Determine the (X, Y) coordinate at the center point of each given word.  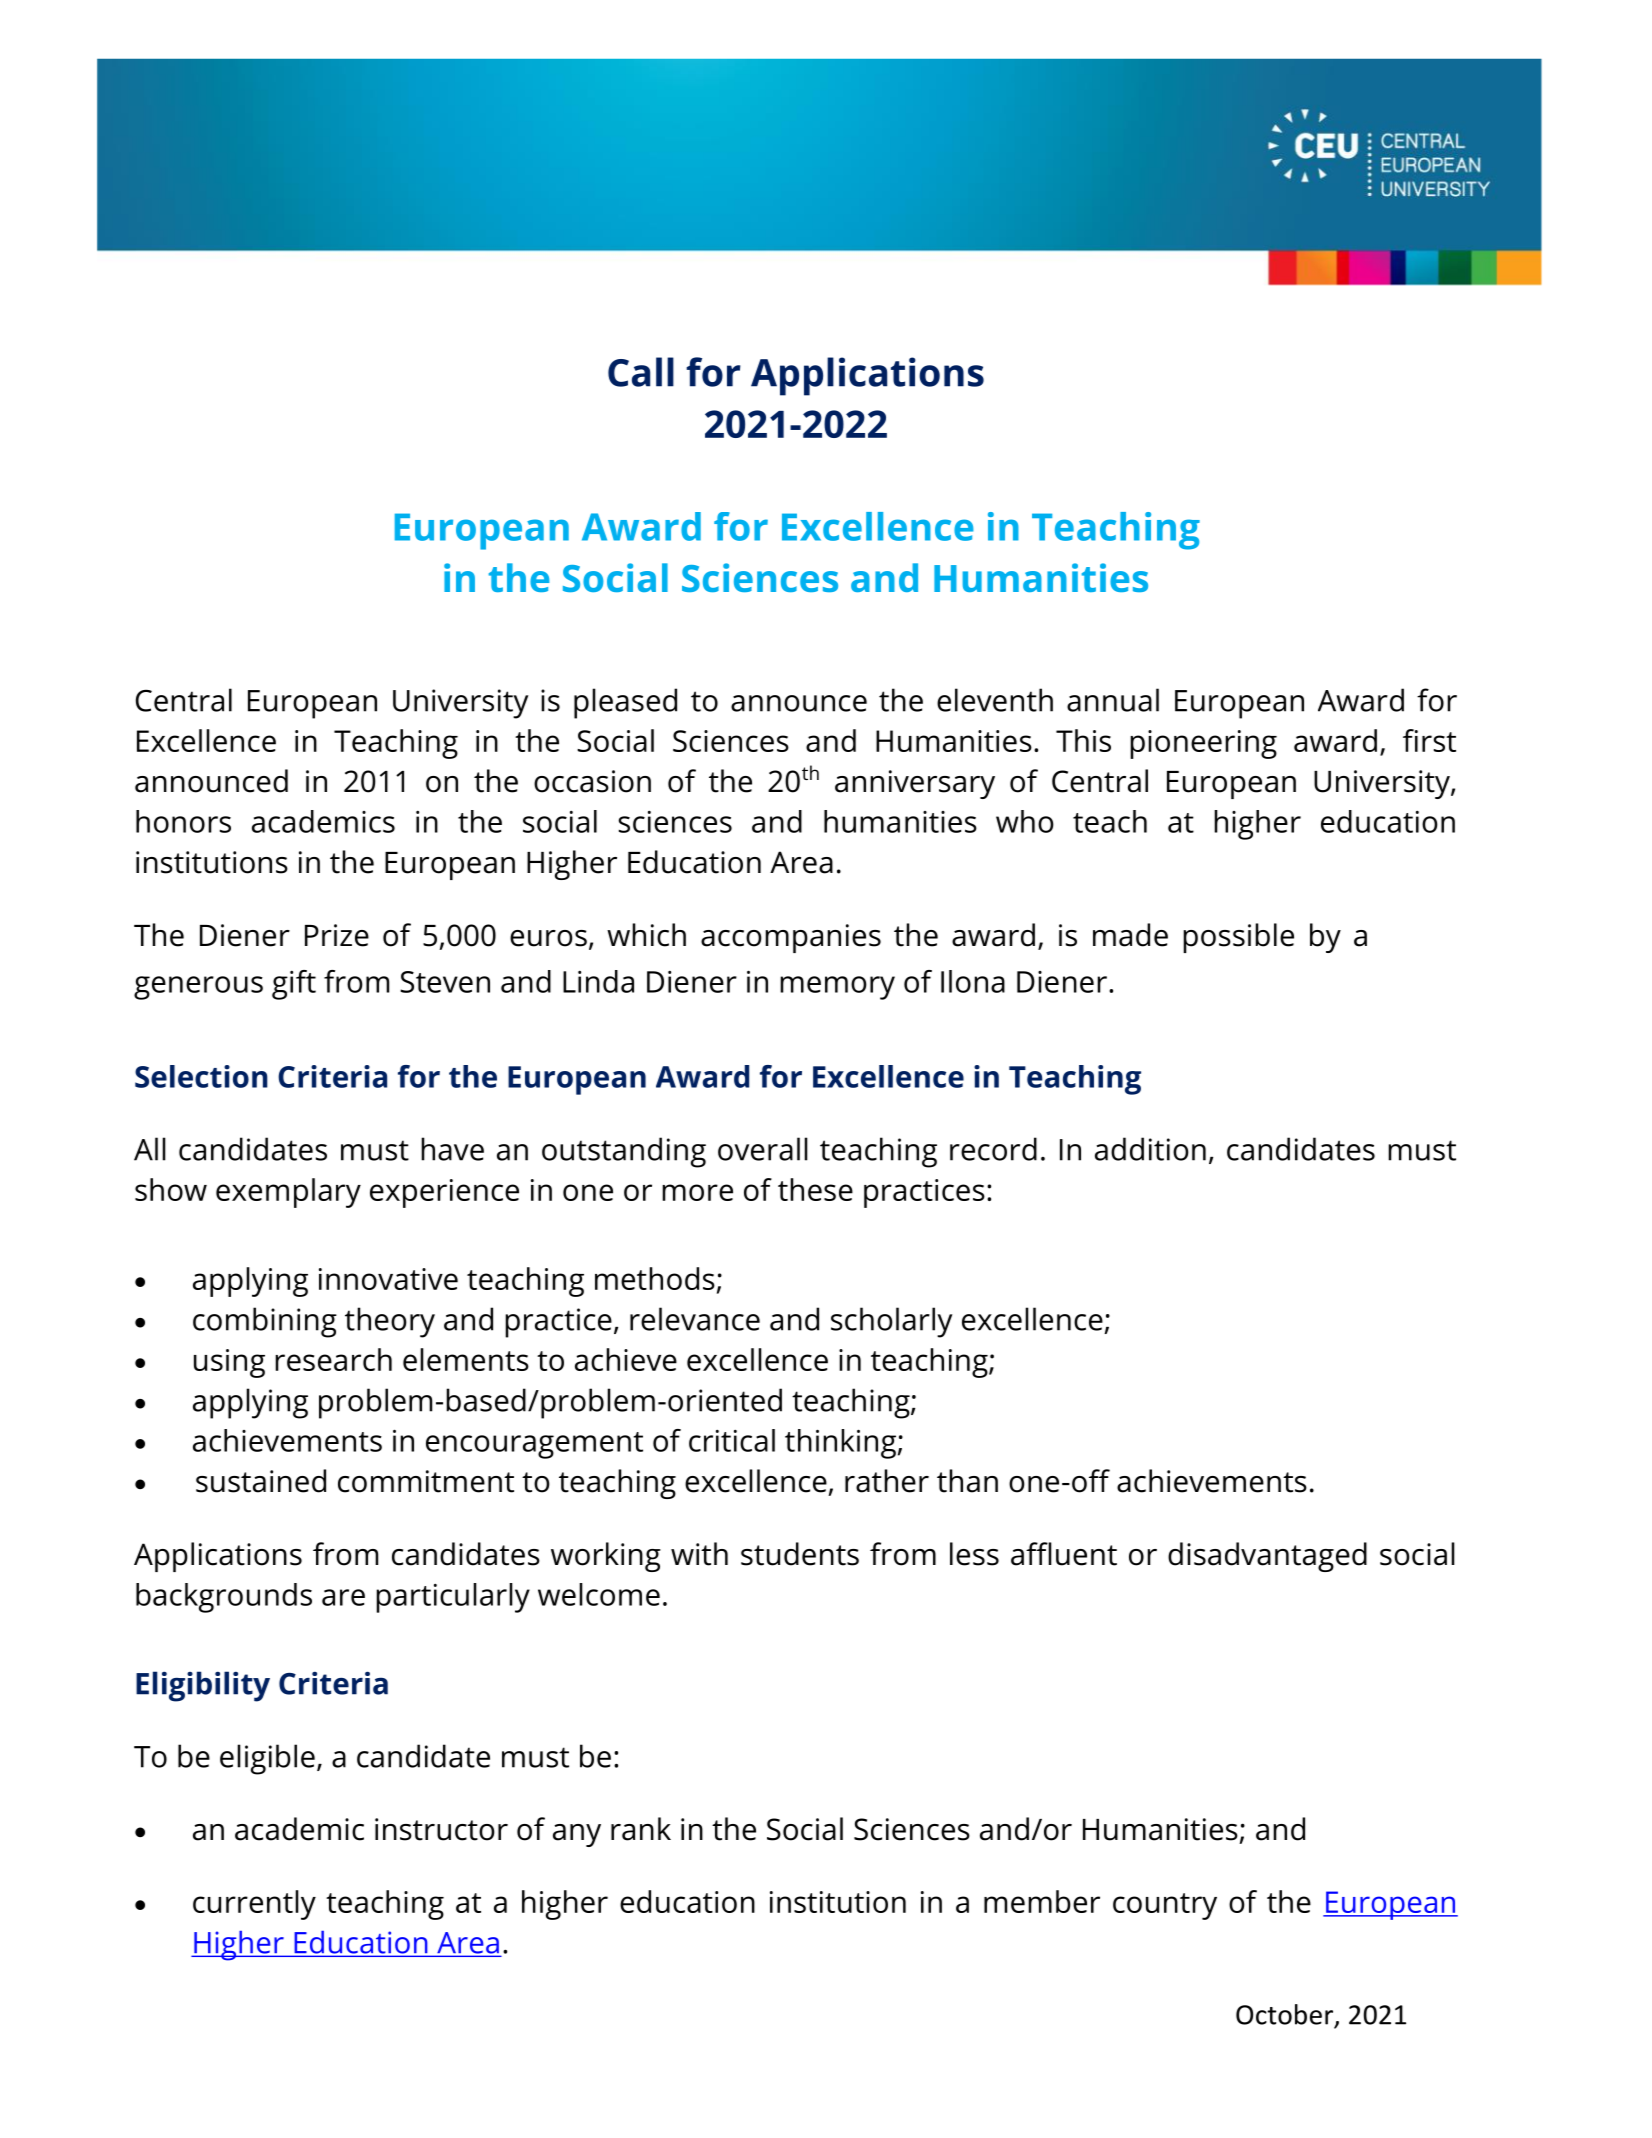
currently (254, 1905)
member (1042, 1901)
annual (1113, 700)
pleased (625, 703)
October (1284, 2014)
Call (641, 372)
